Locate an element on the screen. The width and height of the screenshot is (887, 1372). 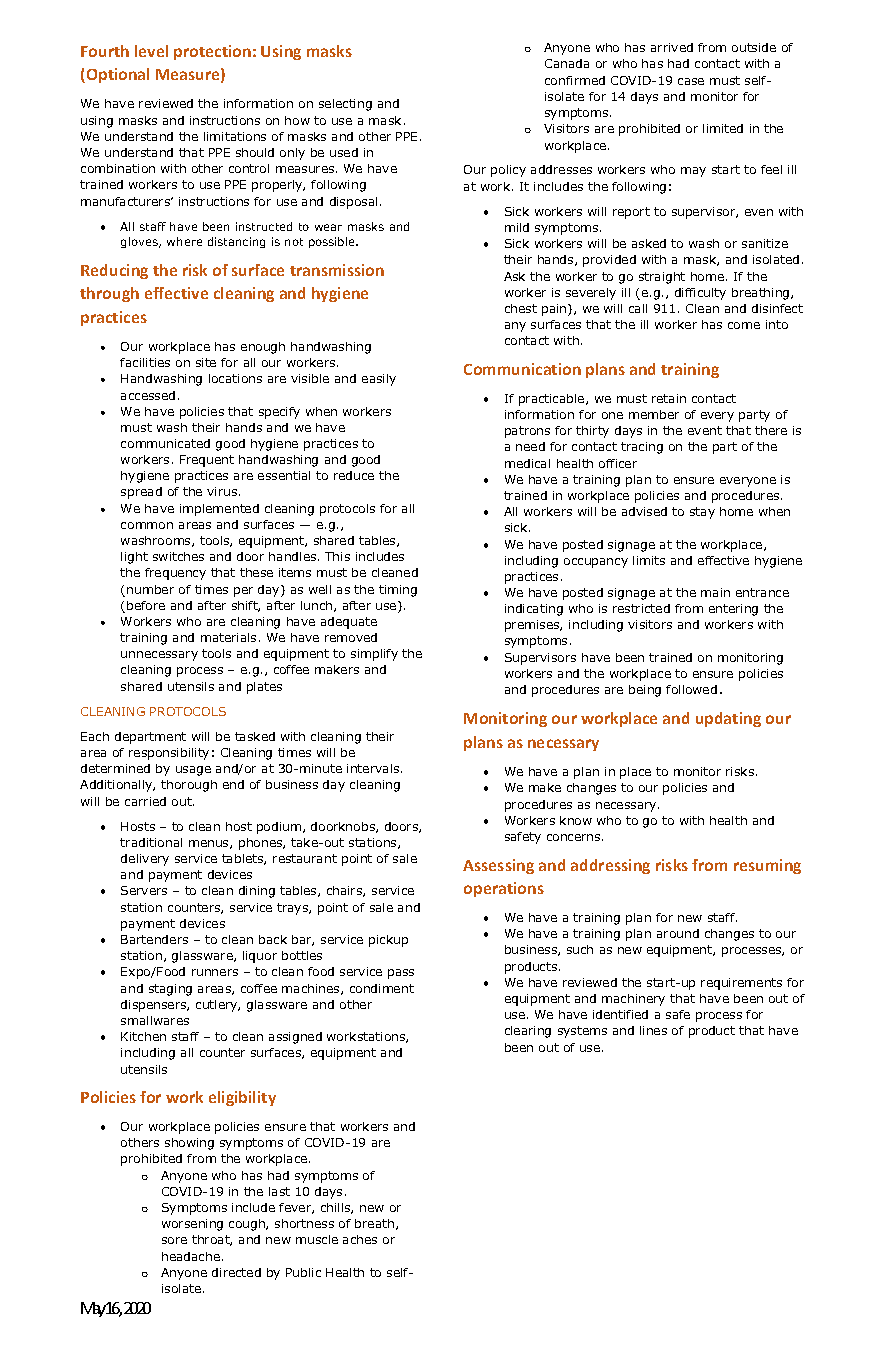
being is located at coordinates (645, 691).
